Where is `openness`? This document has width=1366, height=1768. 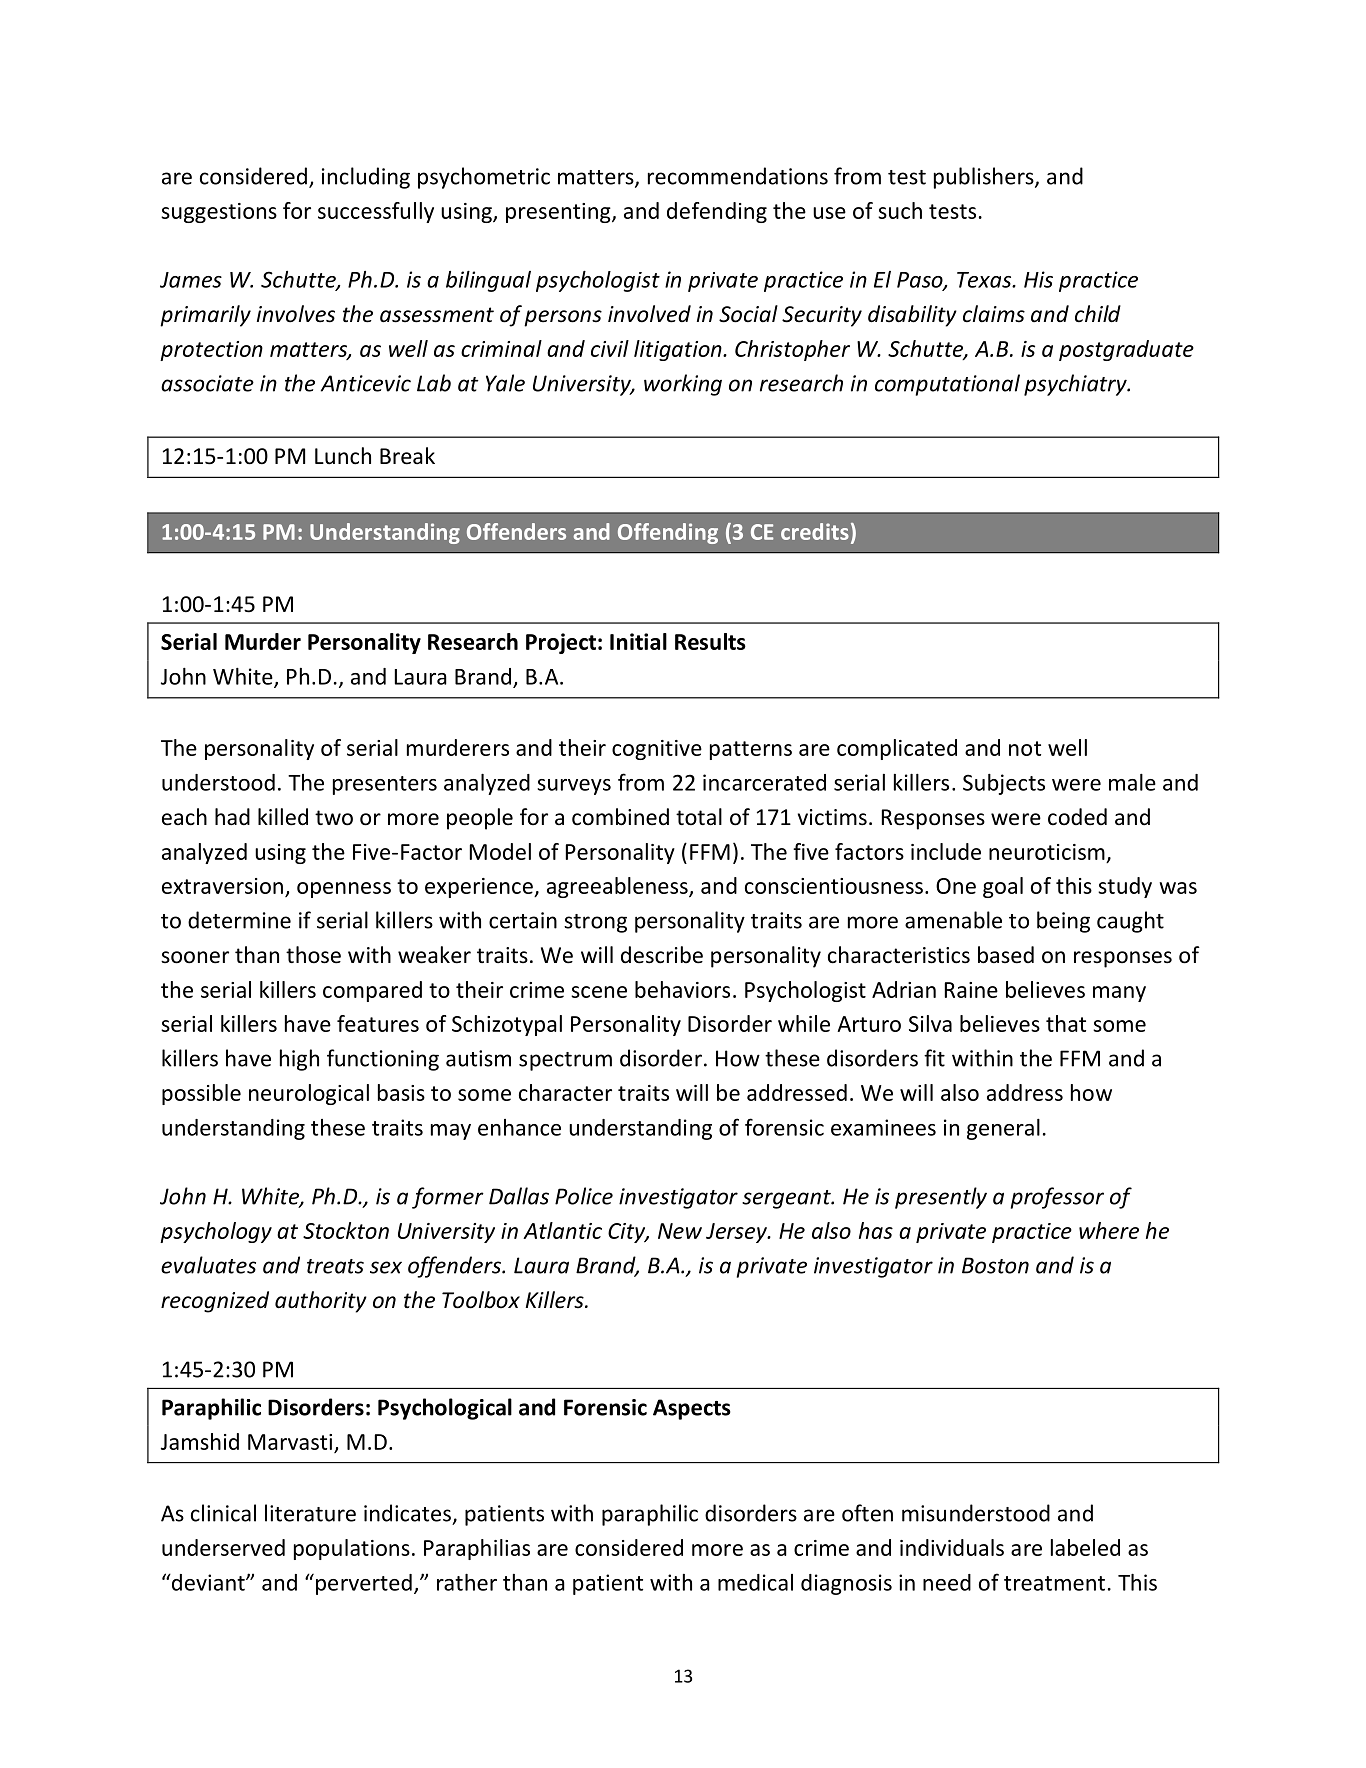 openness is located at coordinates (344, 890).
